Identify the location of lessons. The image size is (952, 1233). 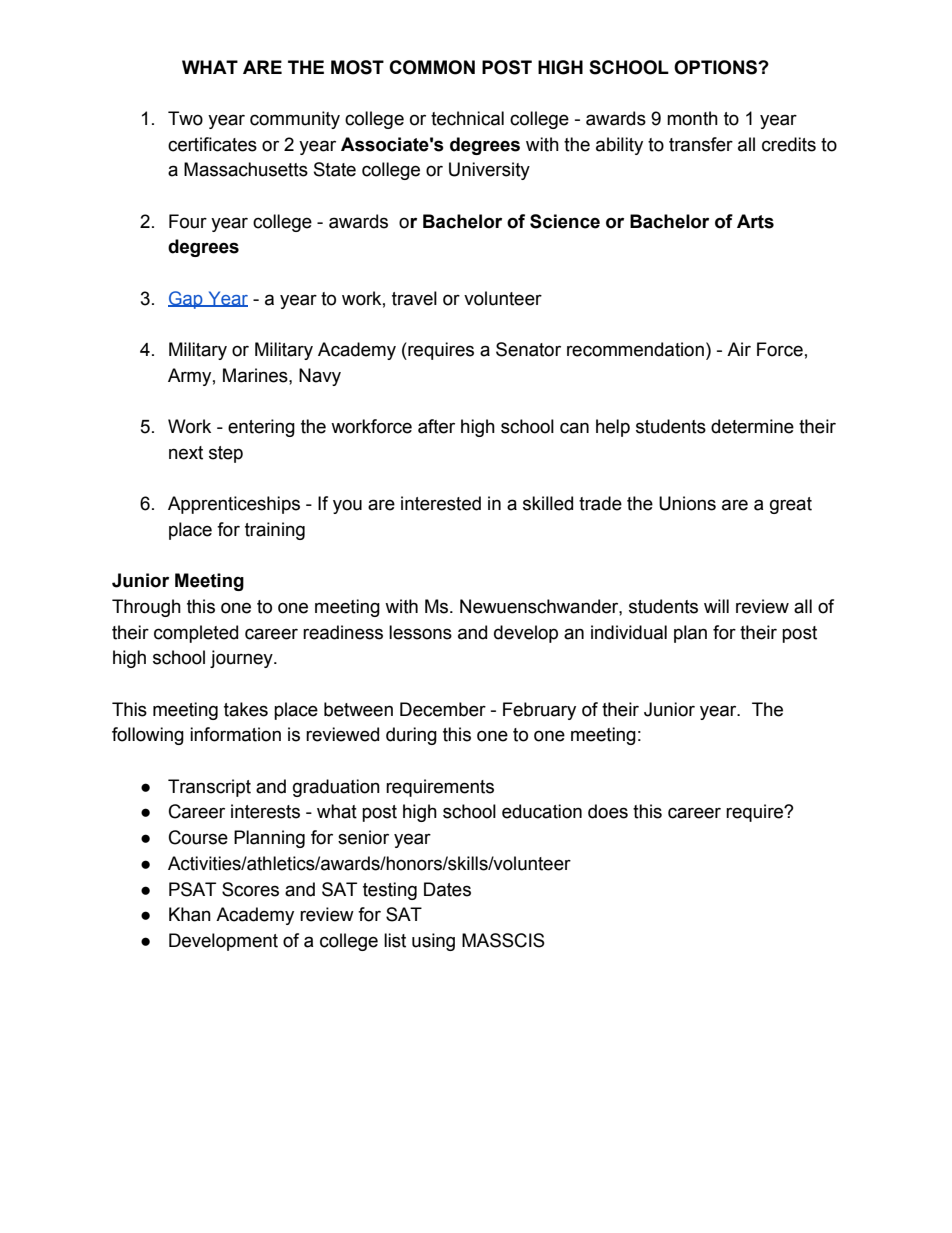
(420, 632).
